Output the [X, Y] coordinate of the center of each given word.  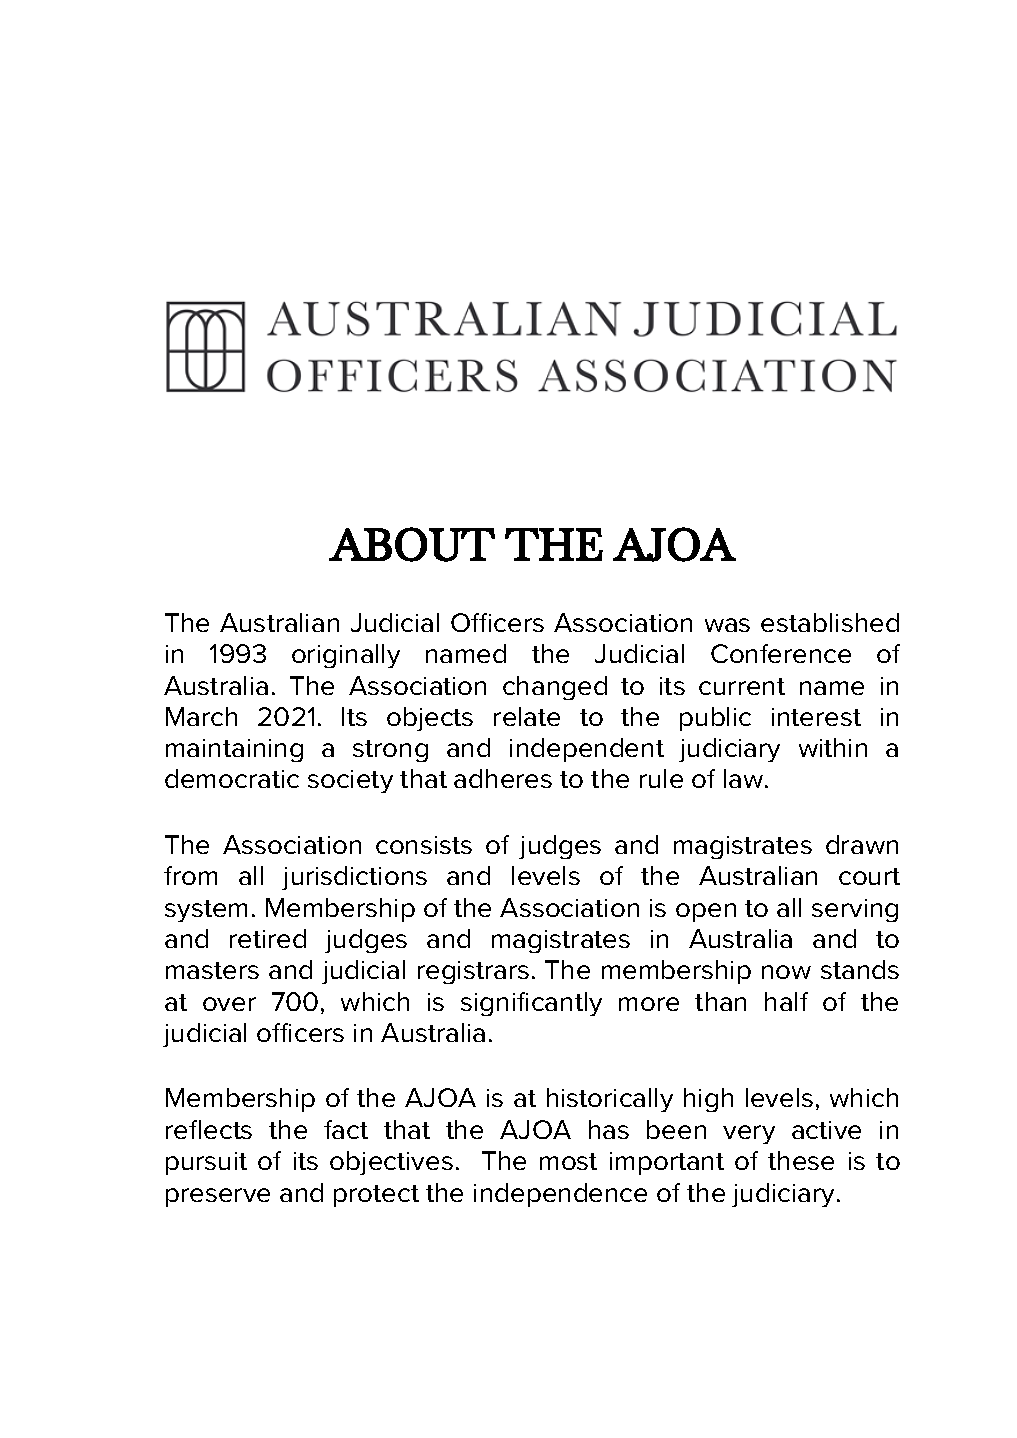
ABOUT [412, 544]
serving [855, 910]
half [786, 1001]
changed [555, 688]
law [745, 778]
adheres [503, 778]
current [742, 686]
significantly [531, 1004]
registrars [473, 972]
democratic [232, 778]
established [830, 622]
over [229, 1004]
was [727, 625]
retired [268, 938]
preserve [218, 1197]
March [201, 716]
